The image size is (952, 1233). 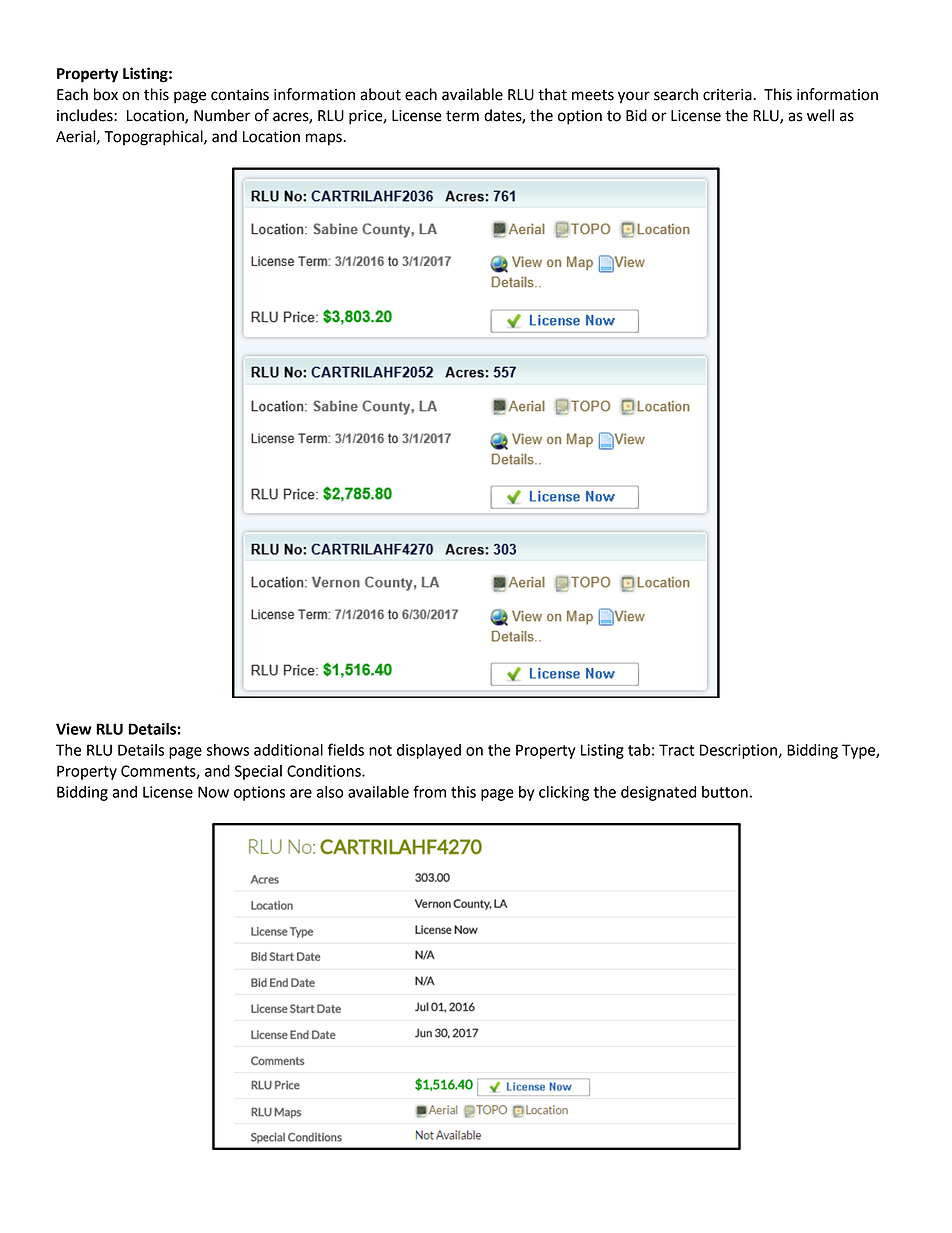 I want to click on maps, so click(x=325, y=139).
